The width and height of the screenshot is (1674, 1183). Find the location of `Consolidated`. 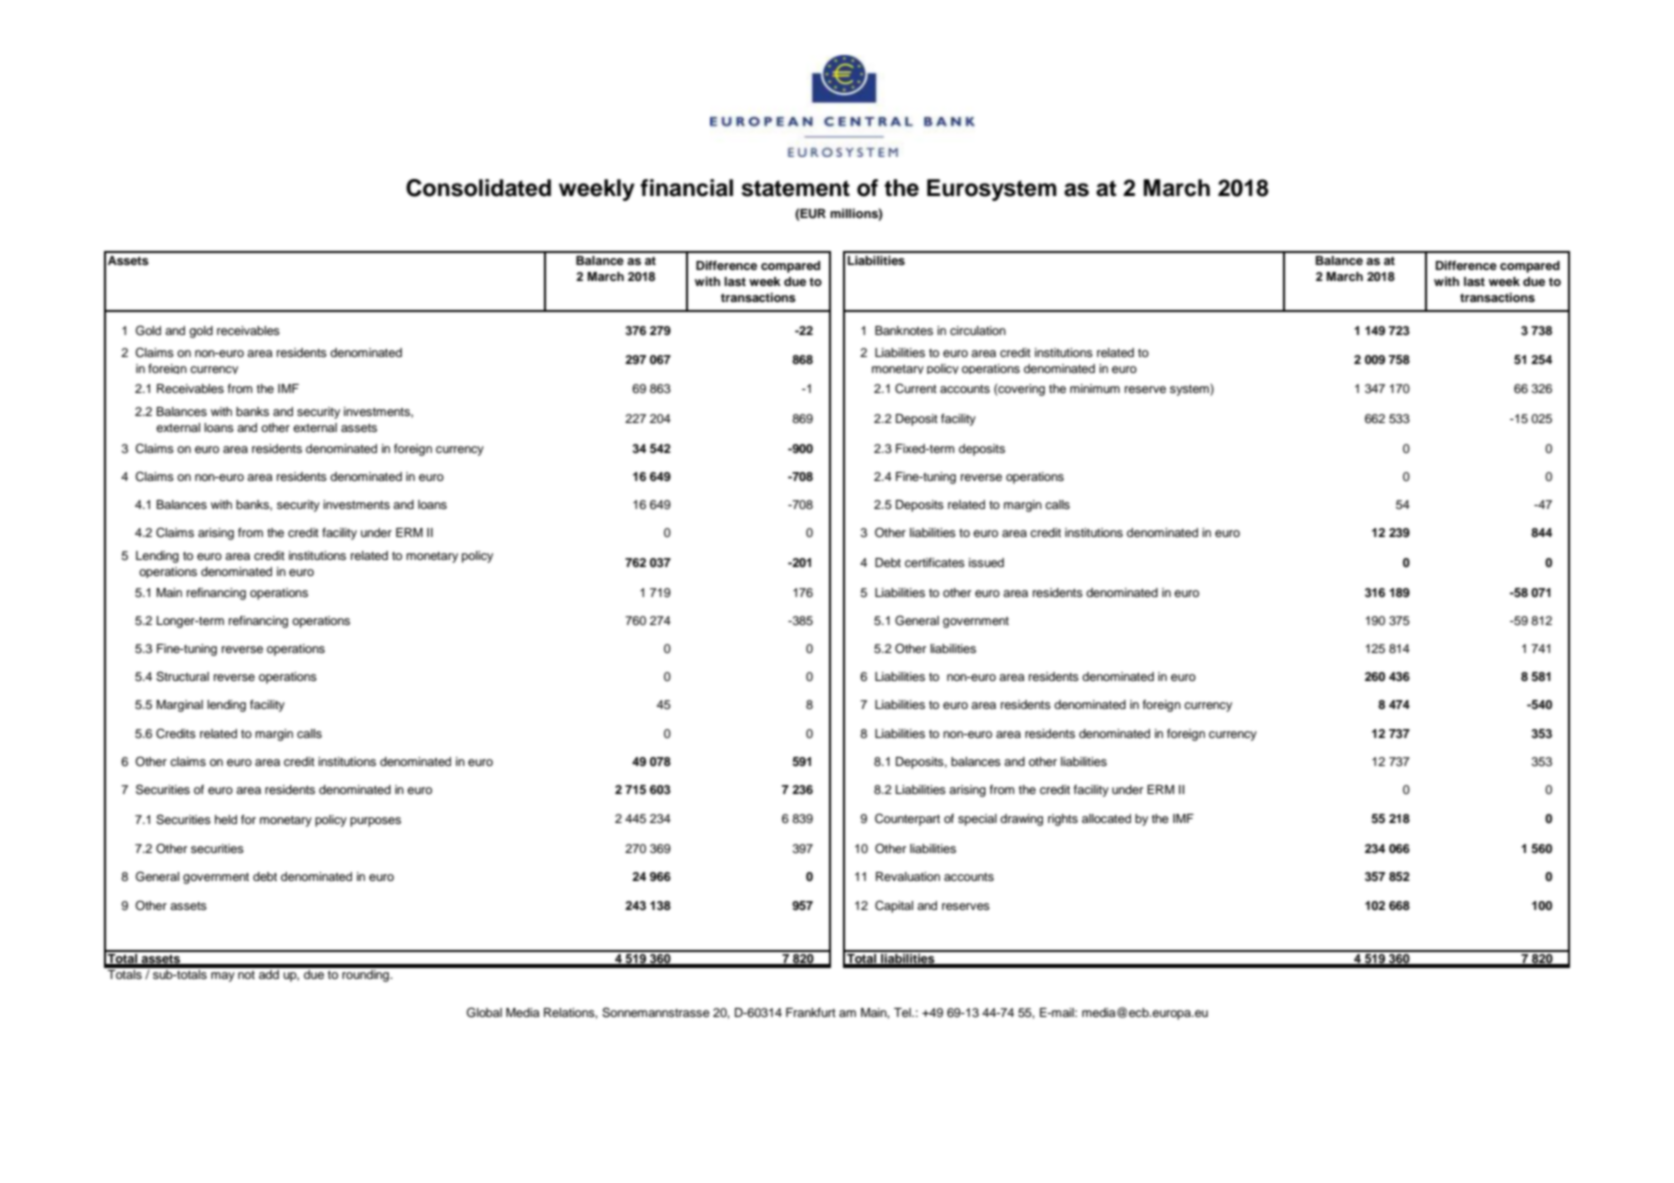

Consolidated is located at coordinates (478, 188).
